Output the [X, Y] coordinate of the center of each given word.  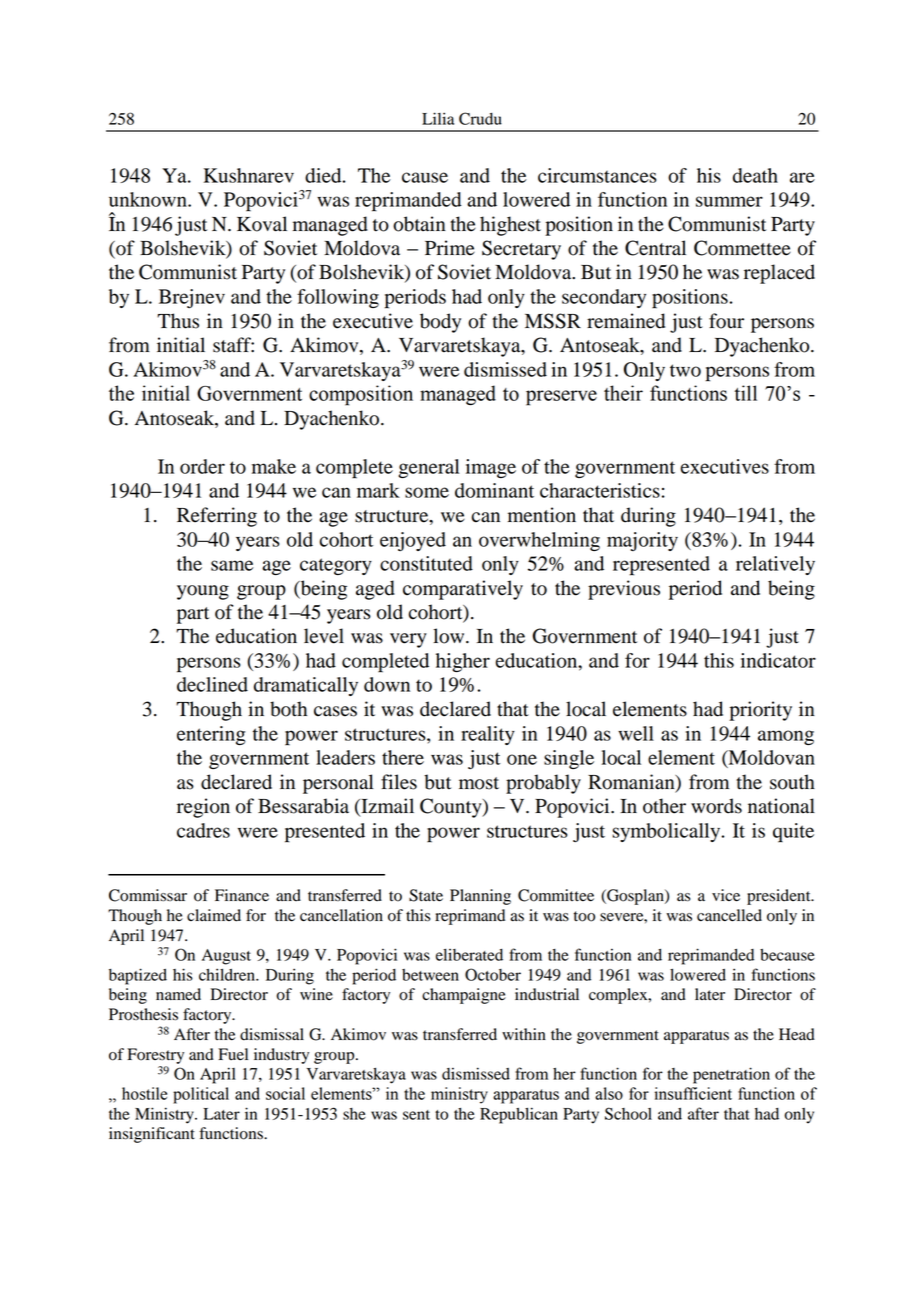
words [716, 806]
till [745, 393]
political [201, 1095]
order [202, 466]
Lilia [438, 118]
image [491, 468]
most [479, 783]
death [755, 175]
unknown [149, 199]
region [203, 808]
